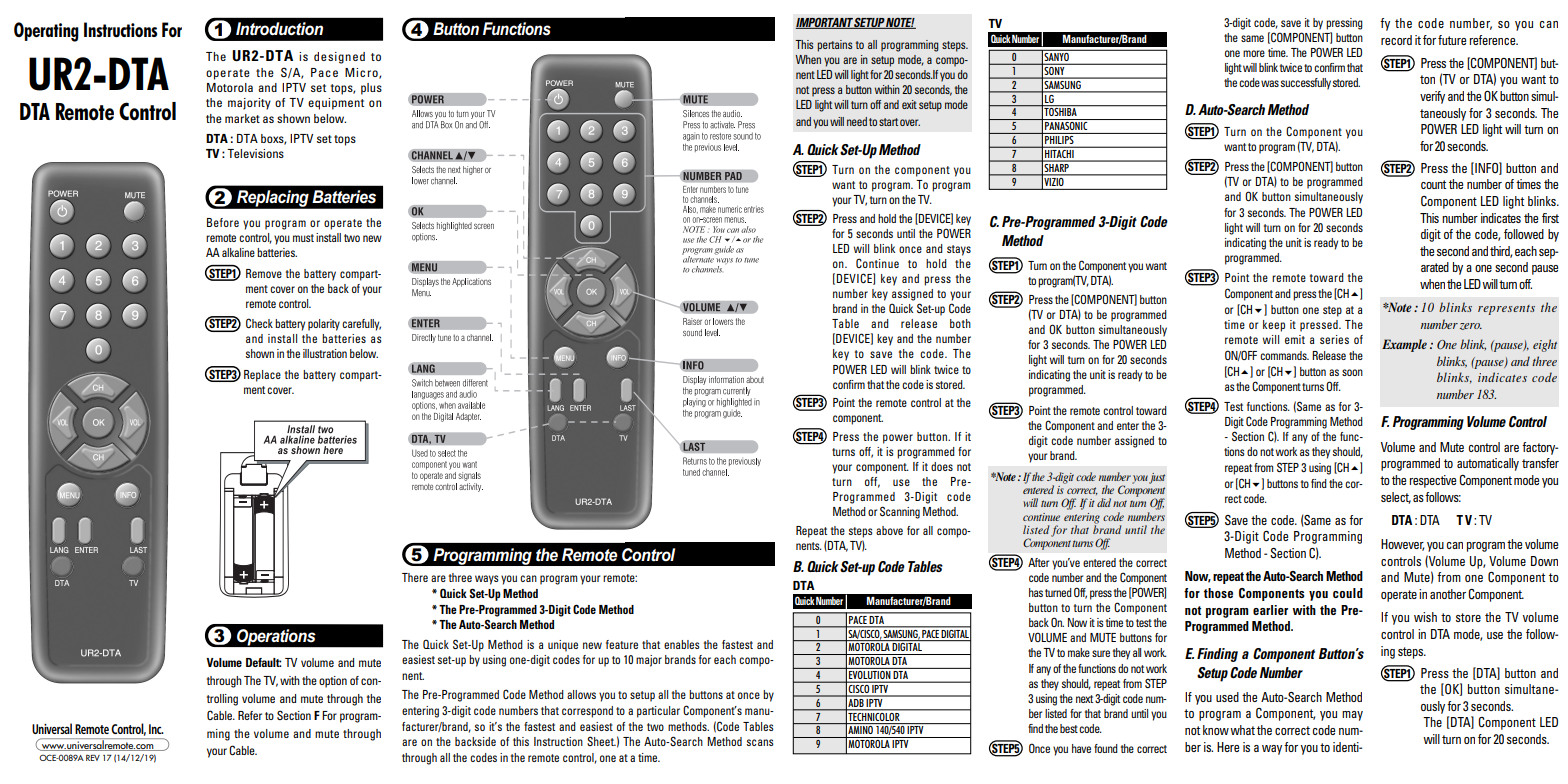 The height and width of the page is (784, 1568). What do you see at coordinates (279, 29) in the page?
I see `Introduction` at bounding box center [279, 29].
